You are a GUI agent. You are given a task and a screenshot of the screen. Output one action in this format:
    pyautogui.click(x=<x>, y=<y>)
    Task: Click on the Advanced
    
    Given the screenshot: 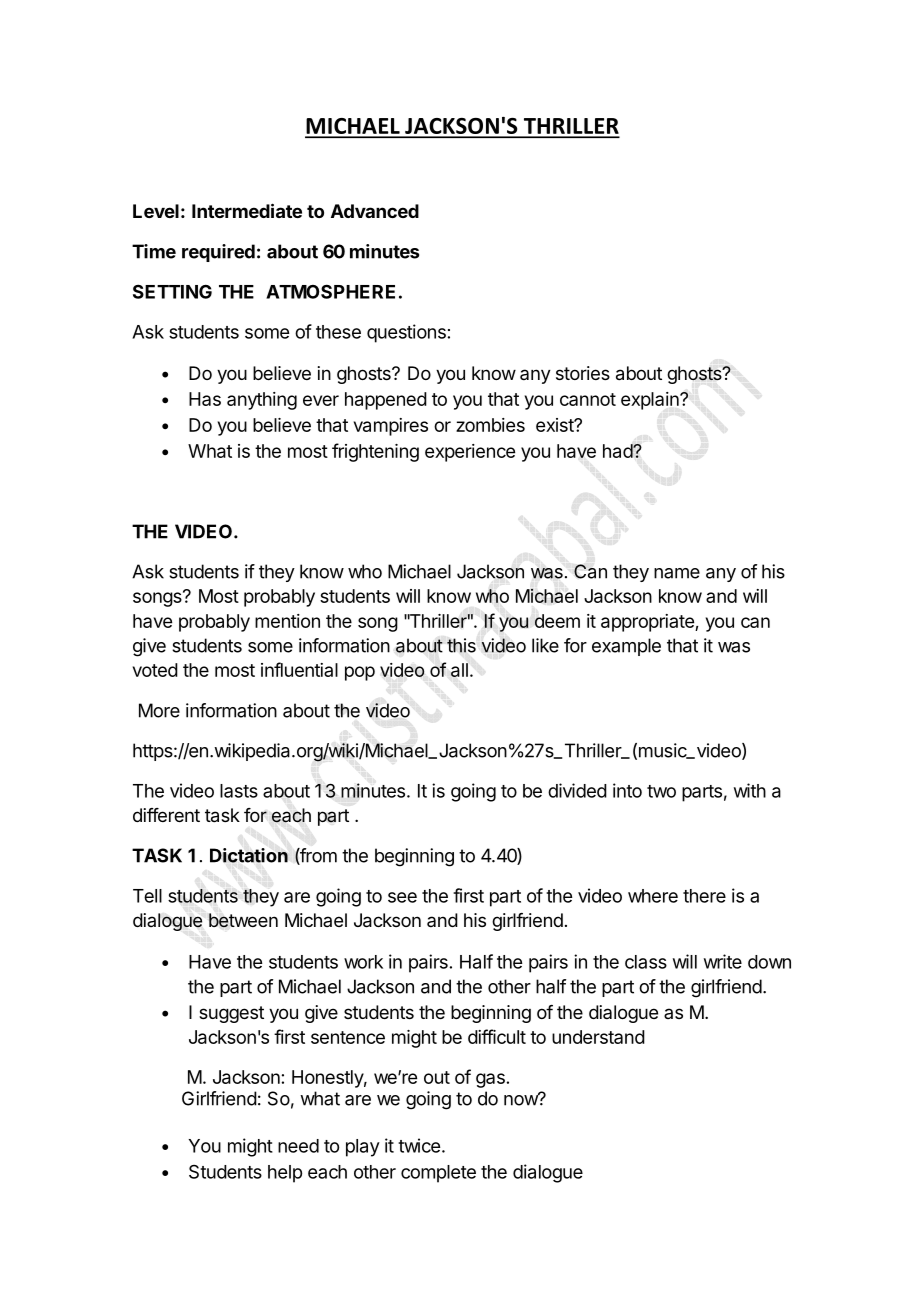 What is the action you would take?
    pyautogui.click(x=375, y=211)
